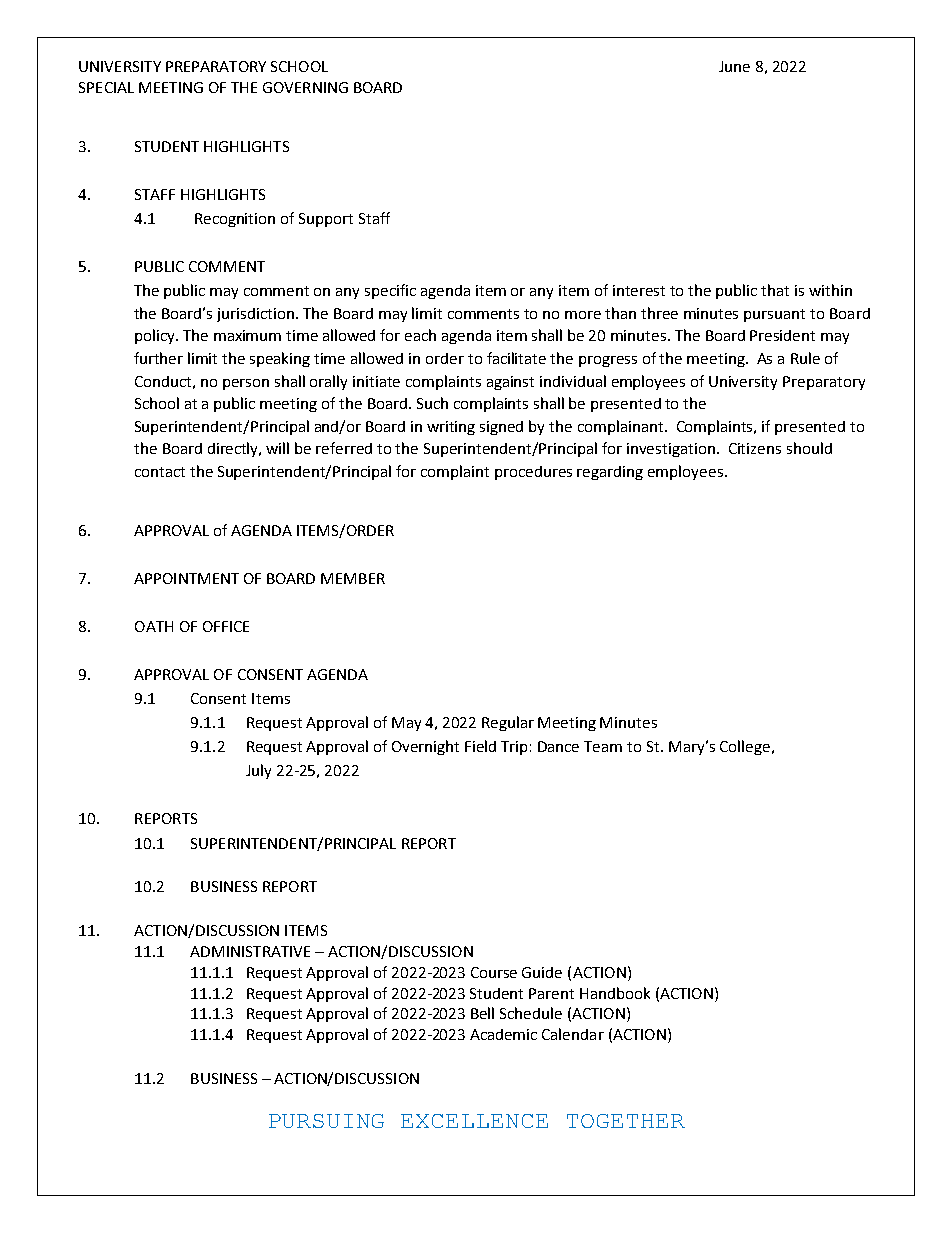 The height and width of the page is (1233, 952). What do you see at coordinates (158, 358) in the page?
I see `further` at bounding box center [158, 358].
